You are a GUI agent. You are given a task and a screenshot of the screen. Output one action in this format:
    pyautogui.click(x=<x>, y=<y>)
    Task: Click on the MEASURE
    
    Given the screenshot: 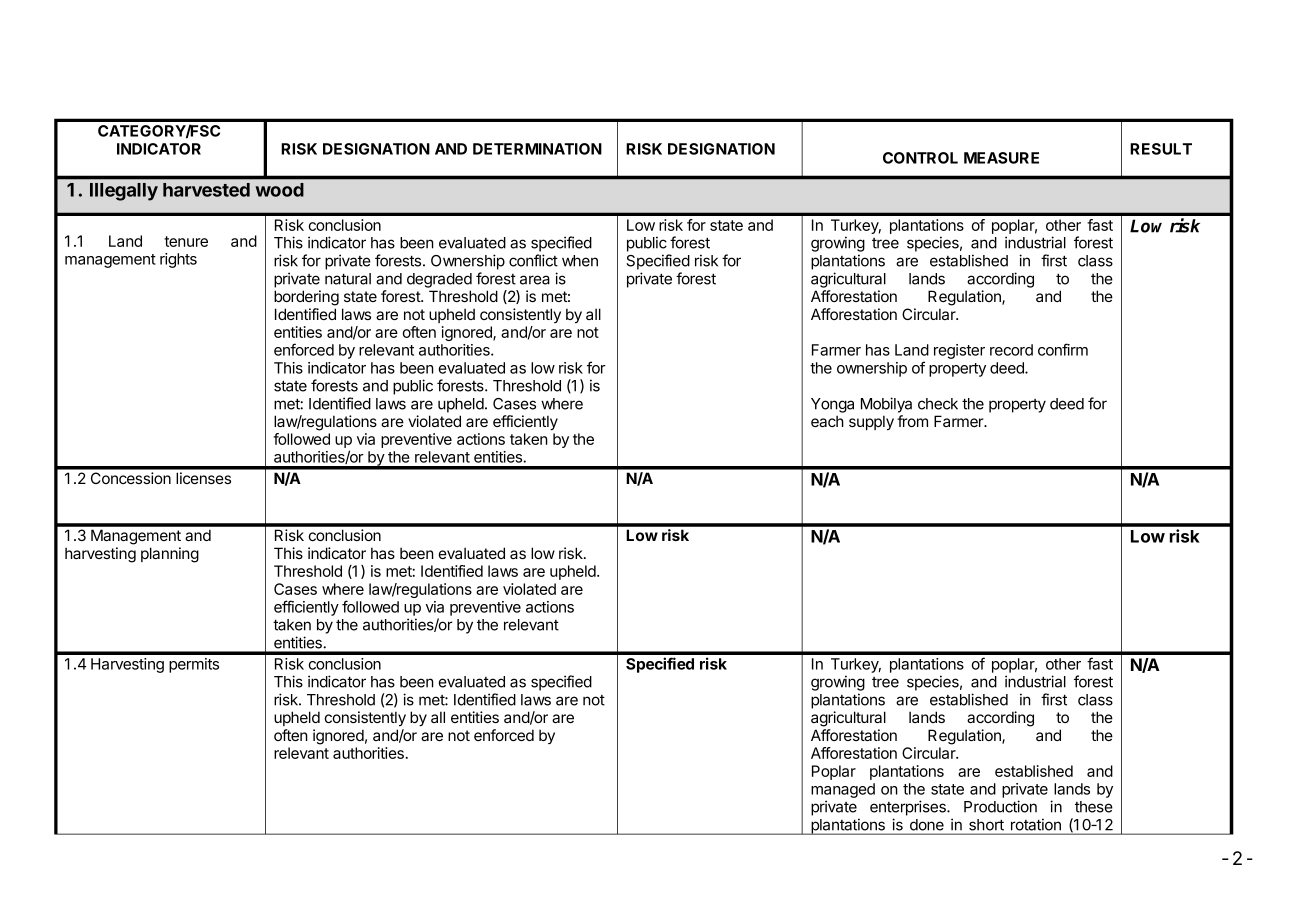 What is the action you would take?
    pyautogui.click(x=1001, y=158)
